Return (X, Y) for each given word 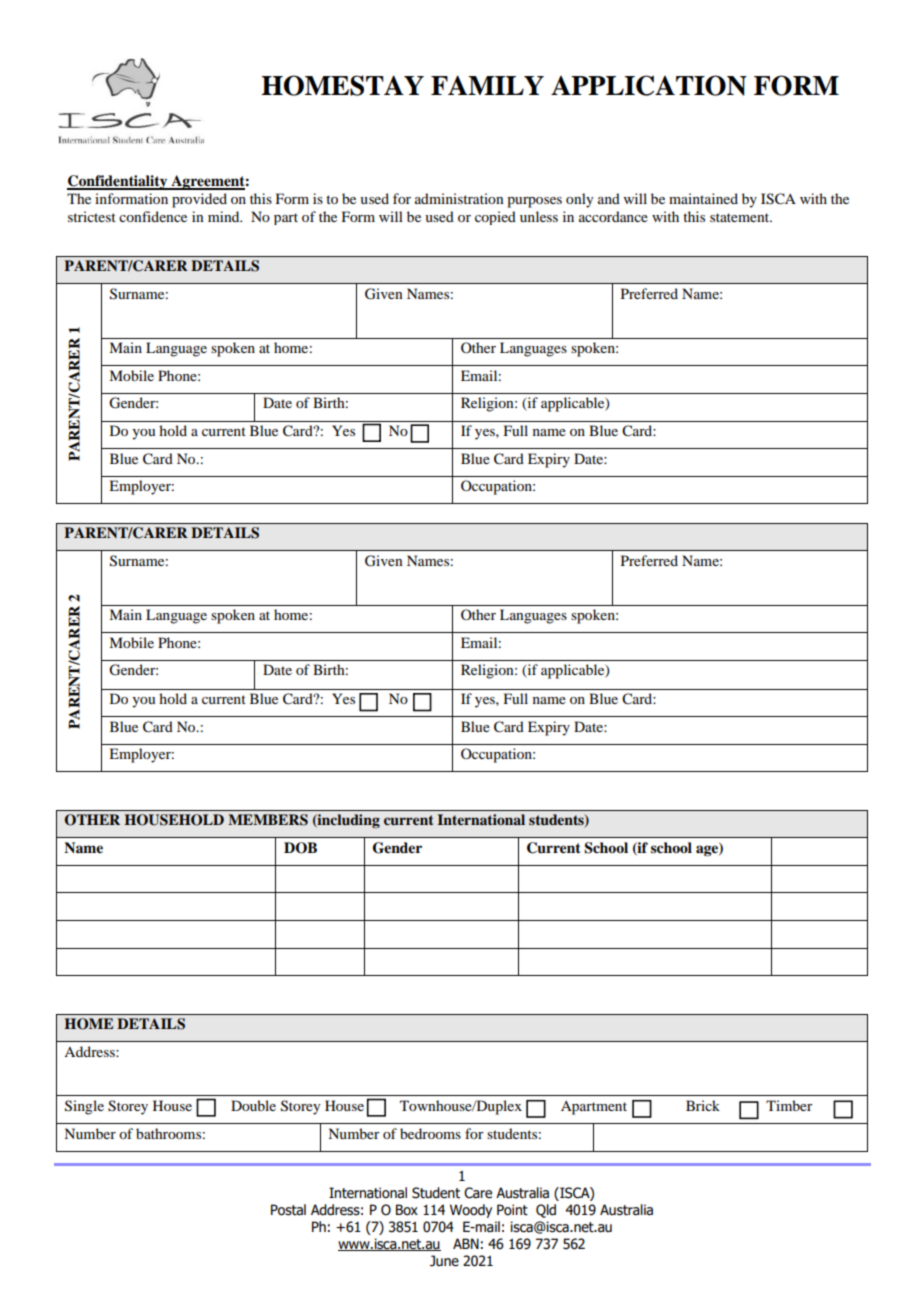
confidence (153, 216)
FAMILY (487, 85)
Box (407, 1210)
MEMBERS (268, 820)
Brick (703, 1105)
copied (495, 218)
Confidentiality (118, 182)
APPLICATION (649, 85)
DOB (300, 848)
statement (741, 217)
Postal (288, 1210)
